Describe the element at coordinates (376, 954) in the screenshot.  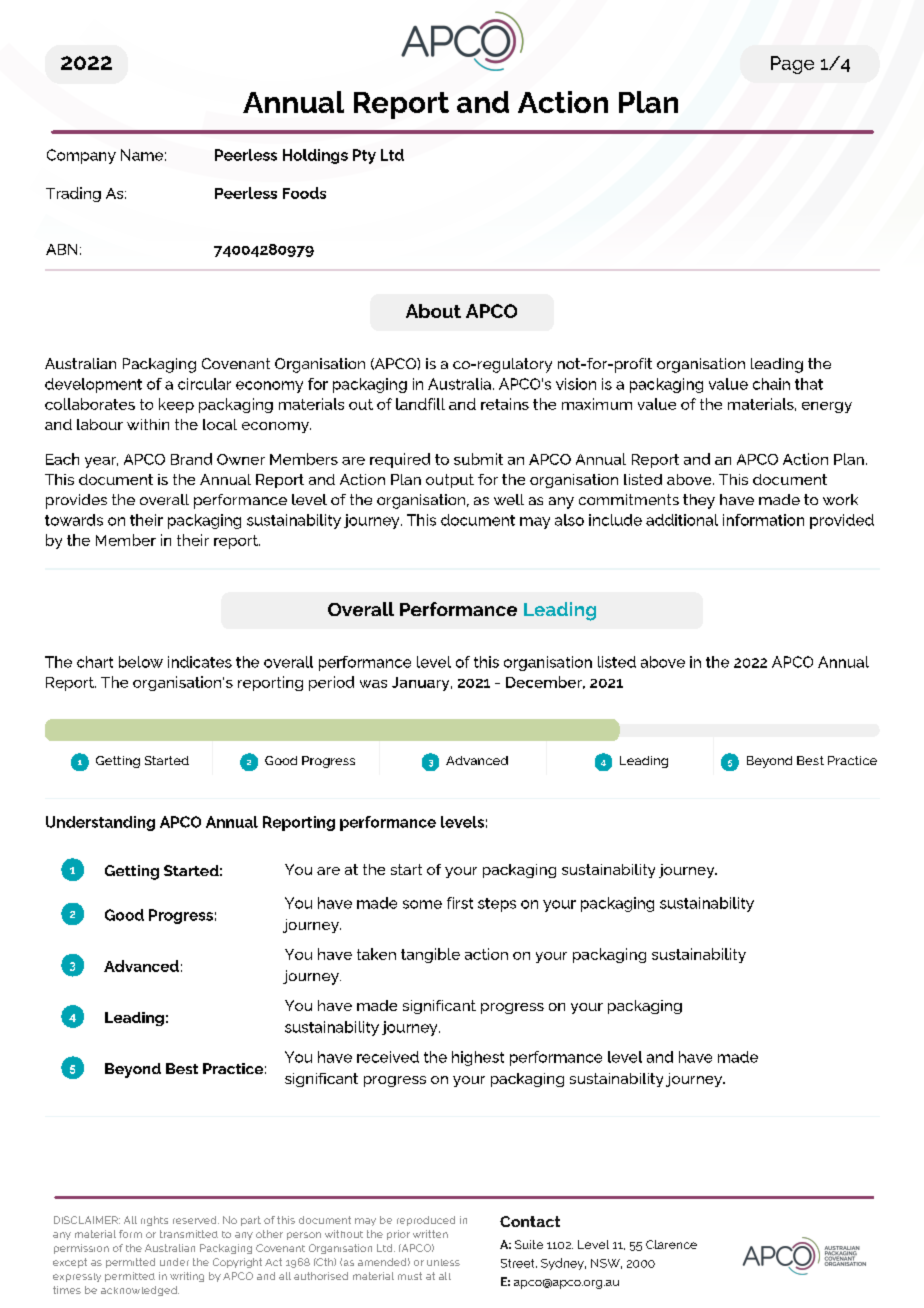
I see `taken` at that location.
